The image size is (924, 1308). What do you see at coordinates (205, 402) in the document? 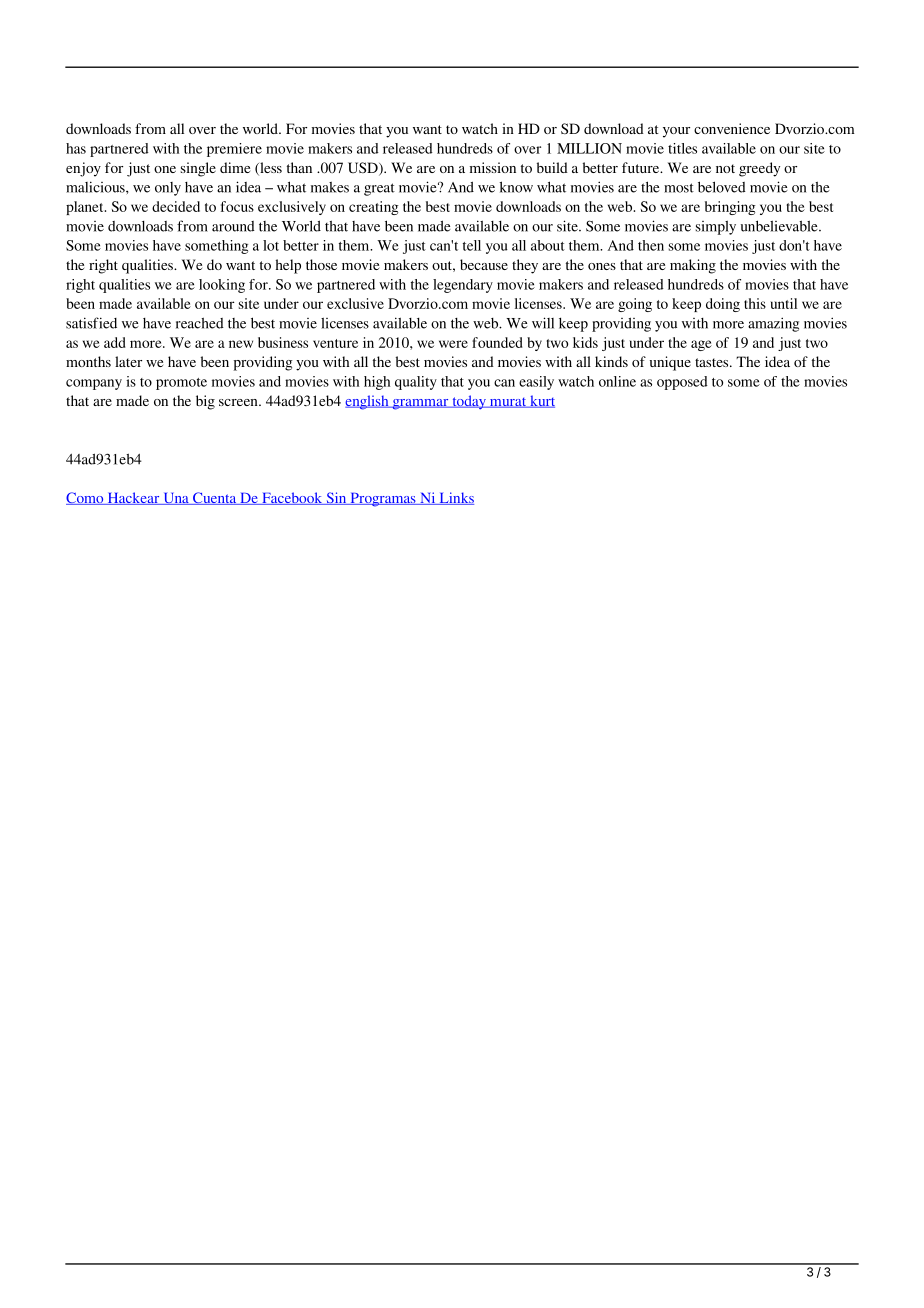
I see `big` at bounding box center [205, 402].
